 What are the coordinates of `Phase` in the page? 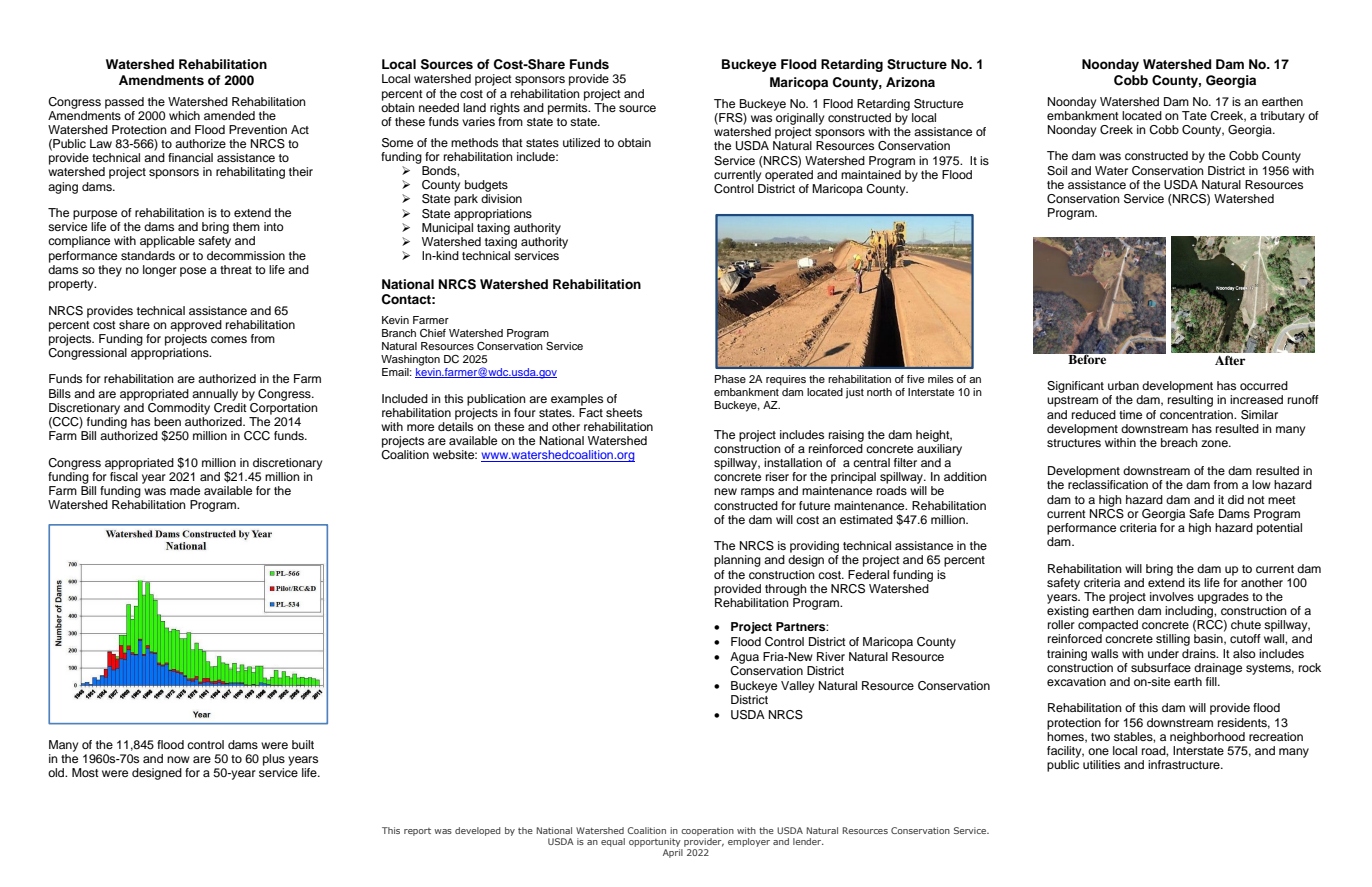 It's located at (730, 379).
